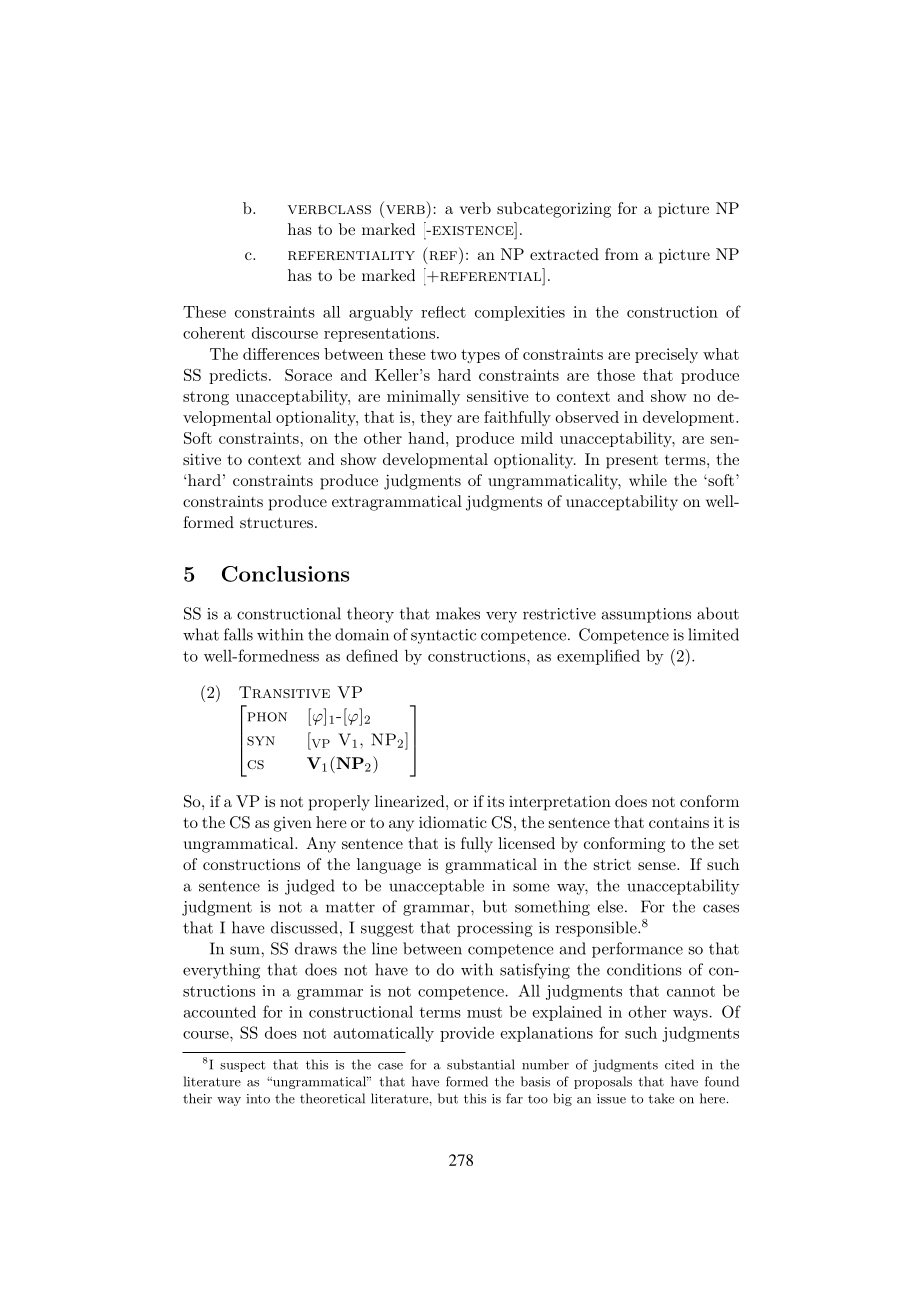  I want to click on cited, so click(679, 1064).
